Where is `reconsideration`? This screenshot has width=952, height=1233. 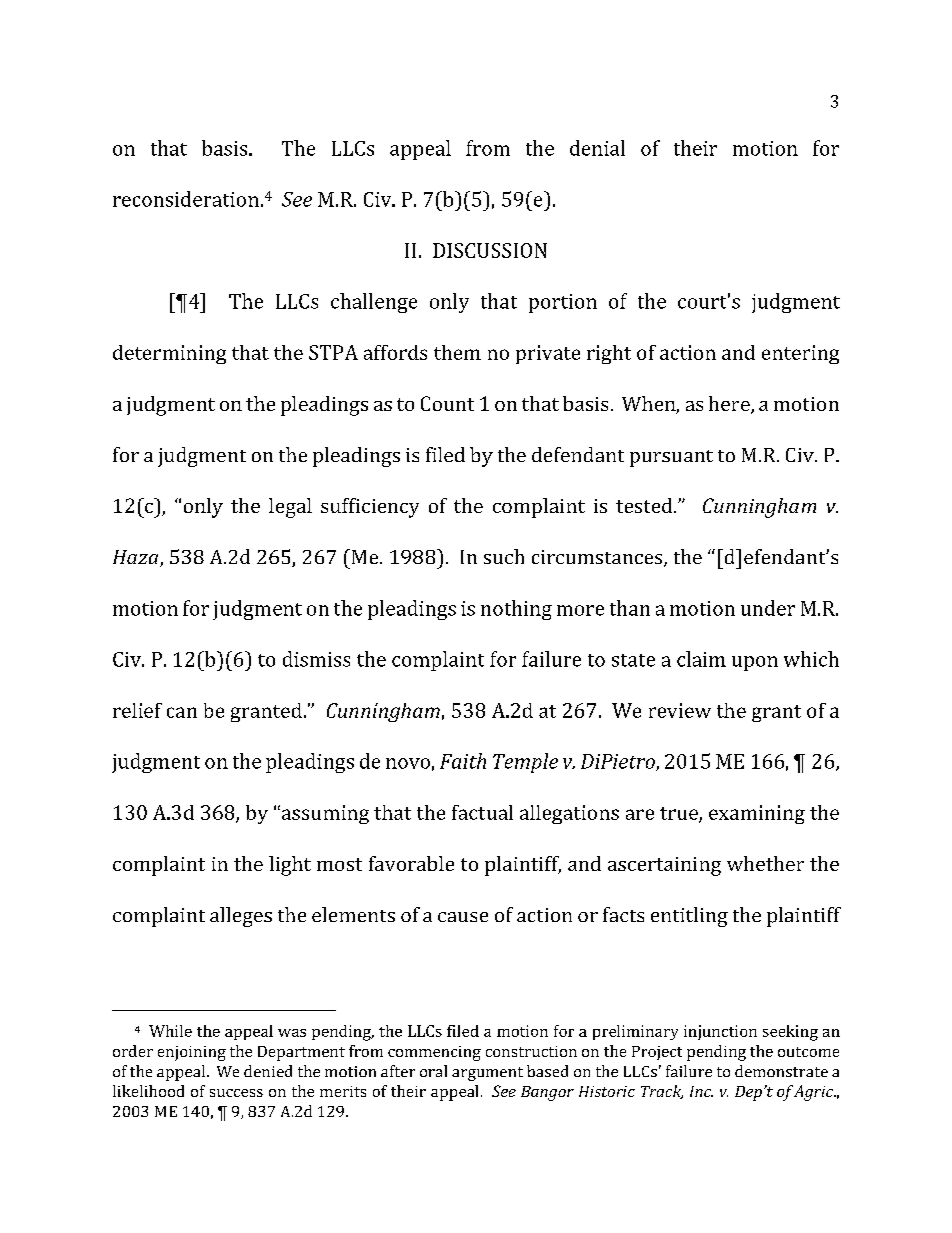 reconsideration is located at coordinates (186, 199).
